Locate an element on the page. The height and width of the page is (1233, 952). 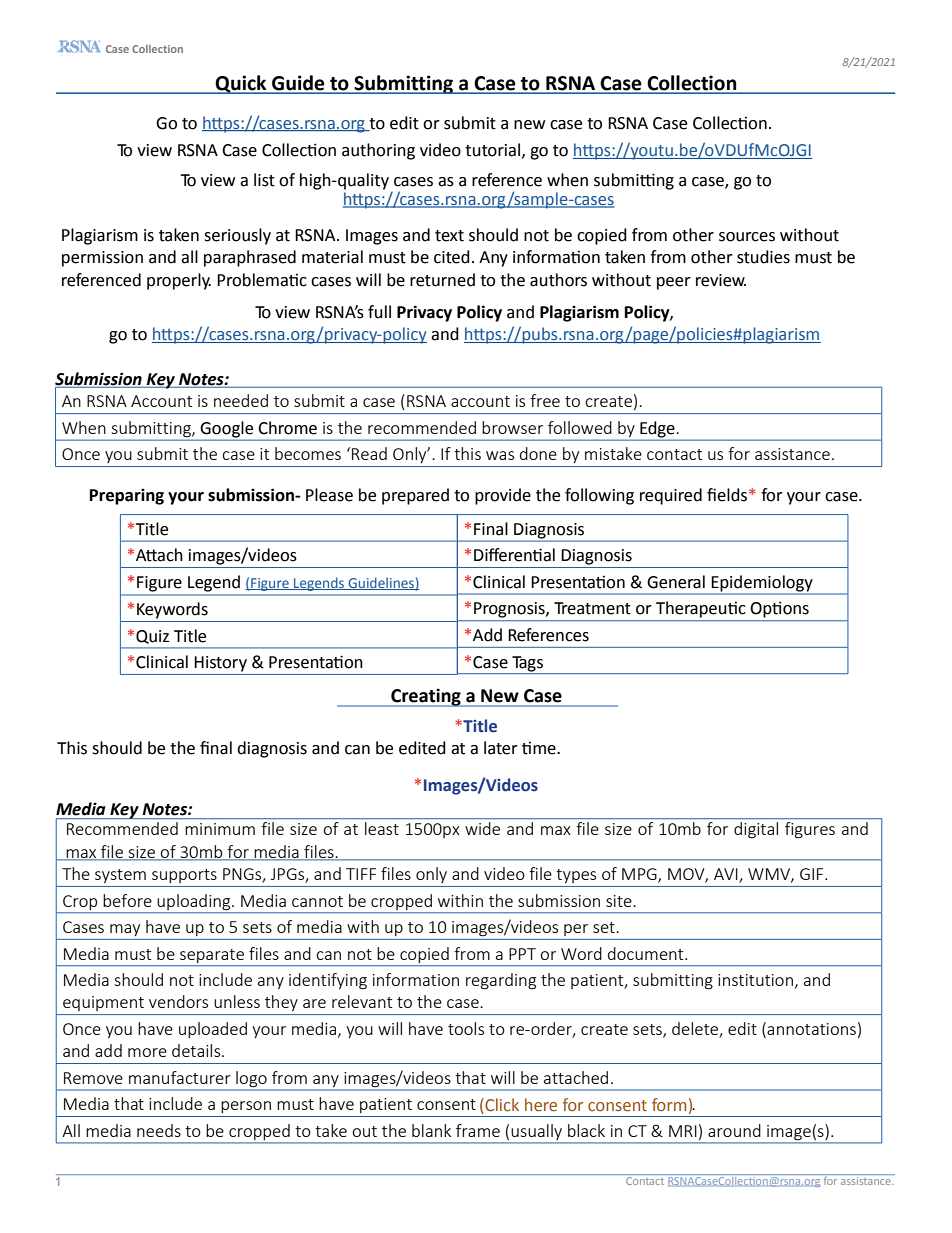
peer is located at coordinates (674, 283).
